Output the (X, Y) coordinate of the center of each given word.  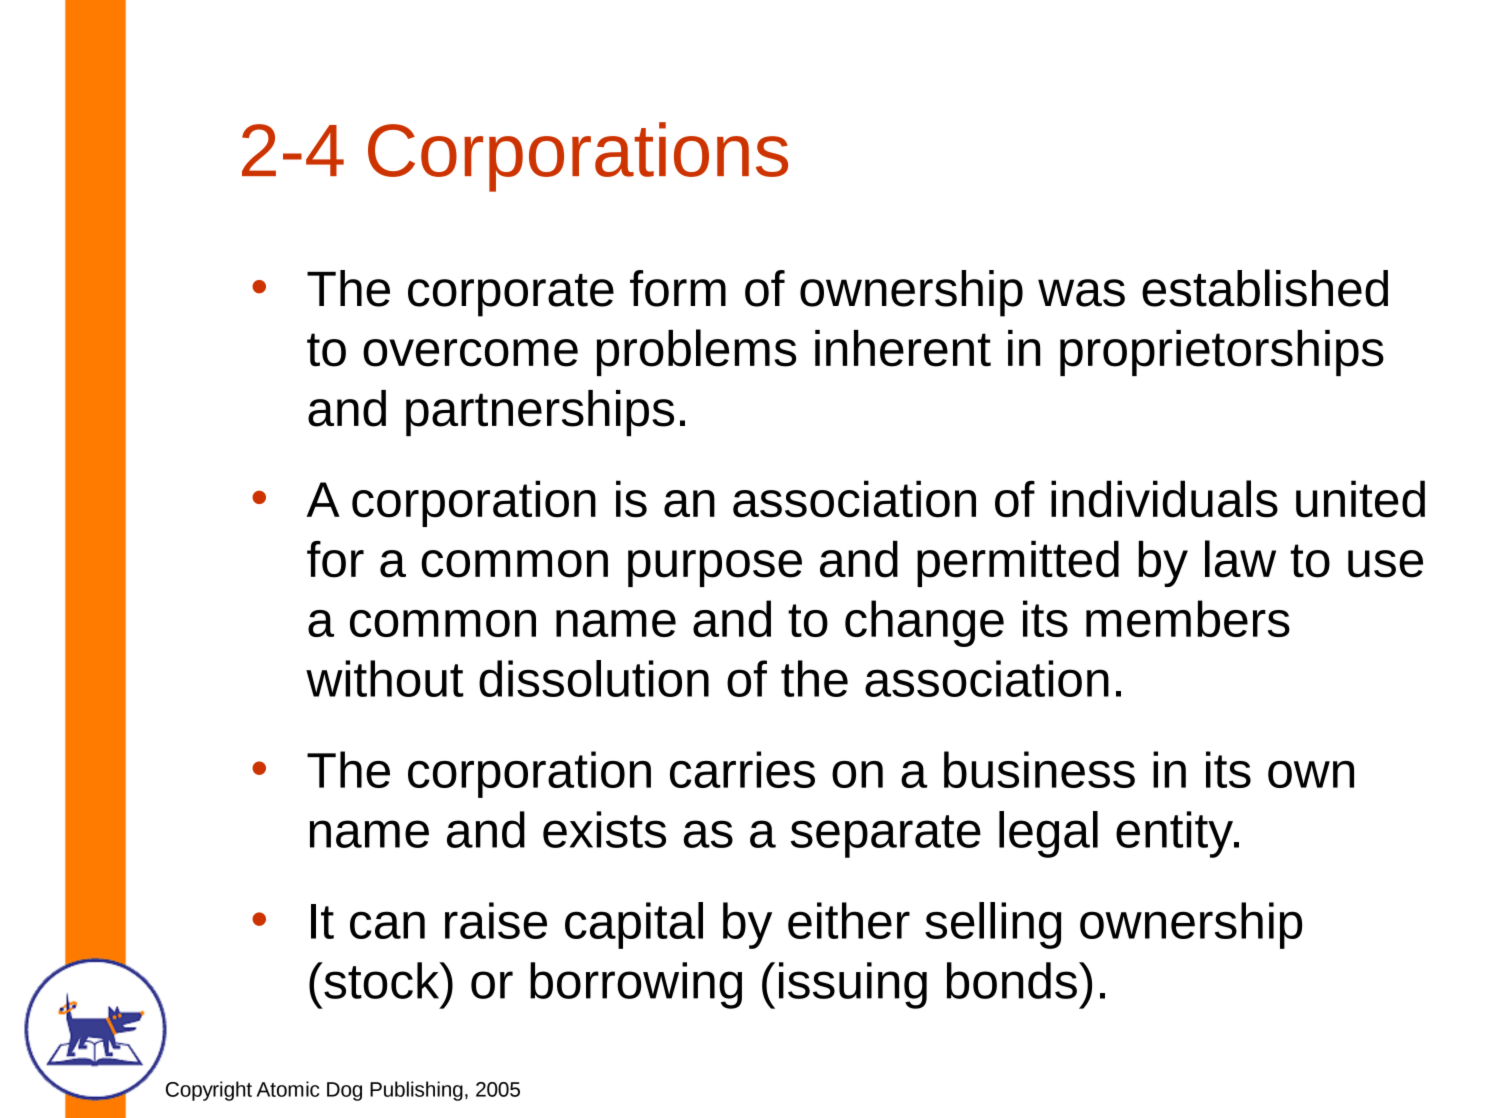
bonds (1012, 980)
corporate (511, 295)
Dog (344, 1091)
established (1265, 288)
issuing (853, 985)
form (678, 288)
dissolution (594, 678)
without (385, 678)
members (1188, 618)
